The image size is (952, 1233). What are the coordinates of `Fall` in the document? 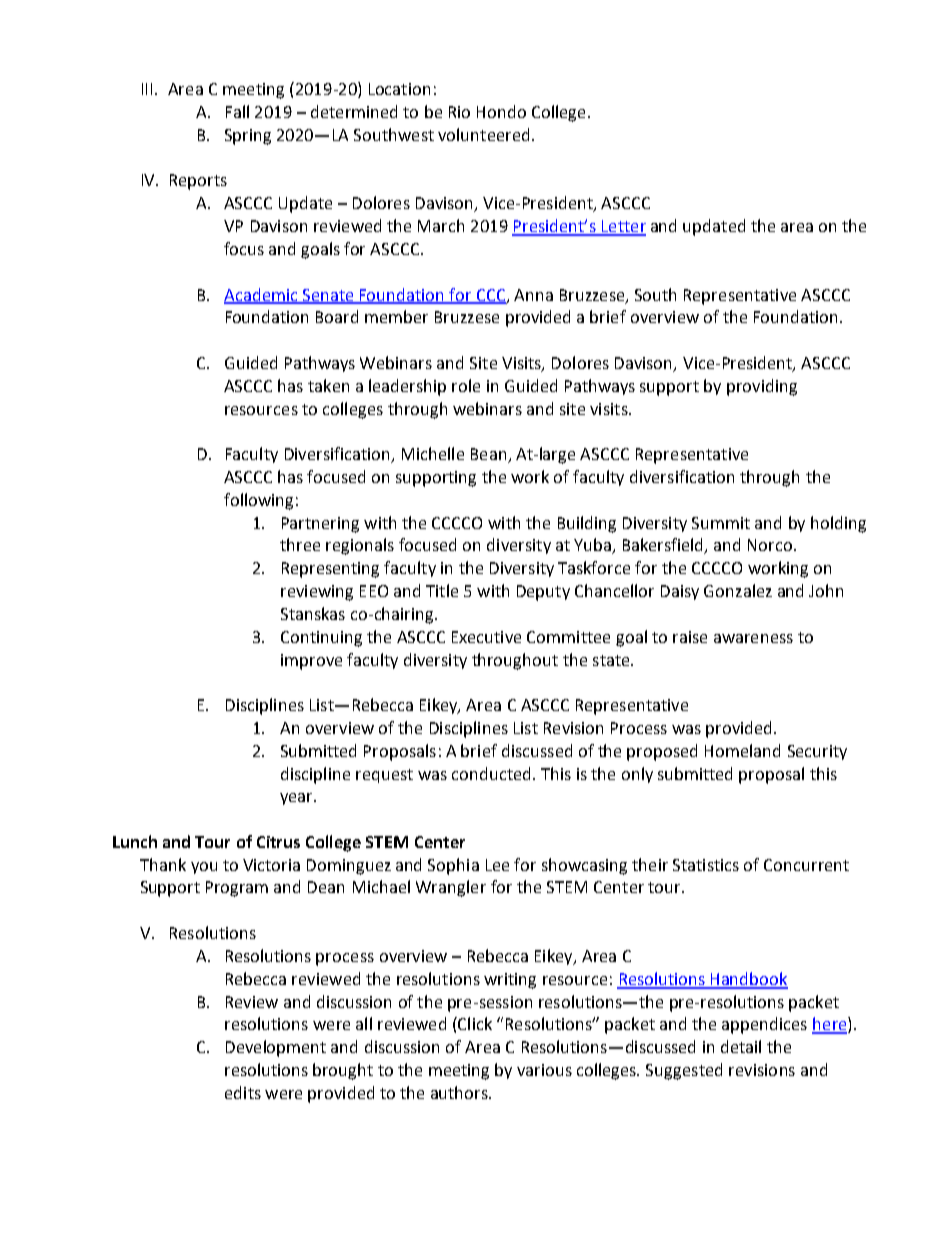 It's located at (237, 111).
